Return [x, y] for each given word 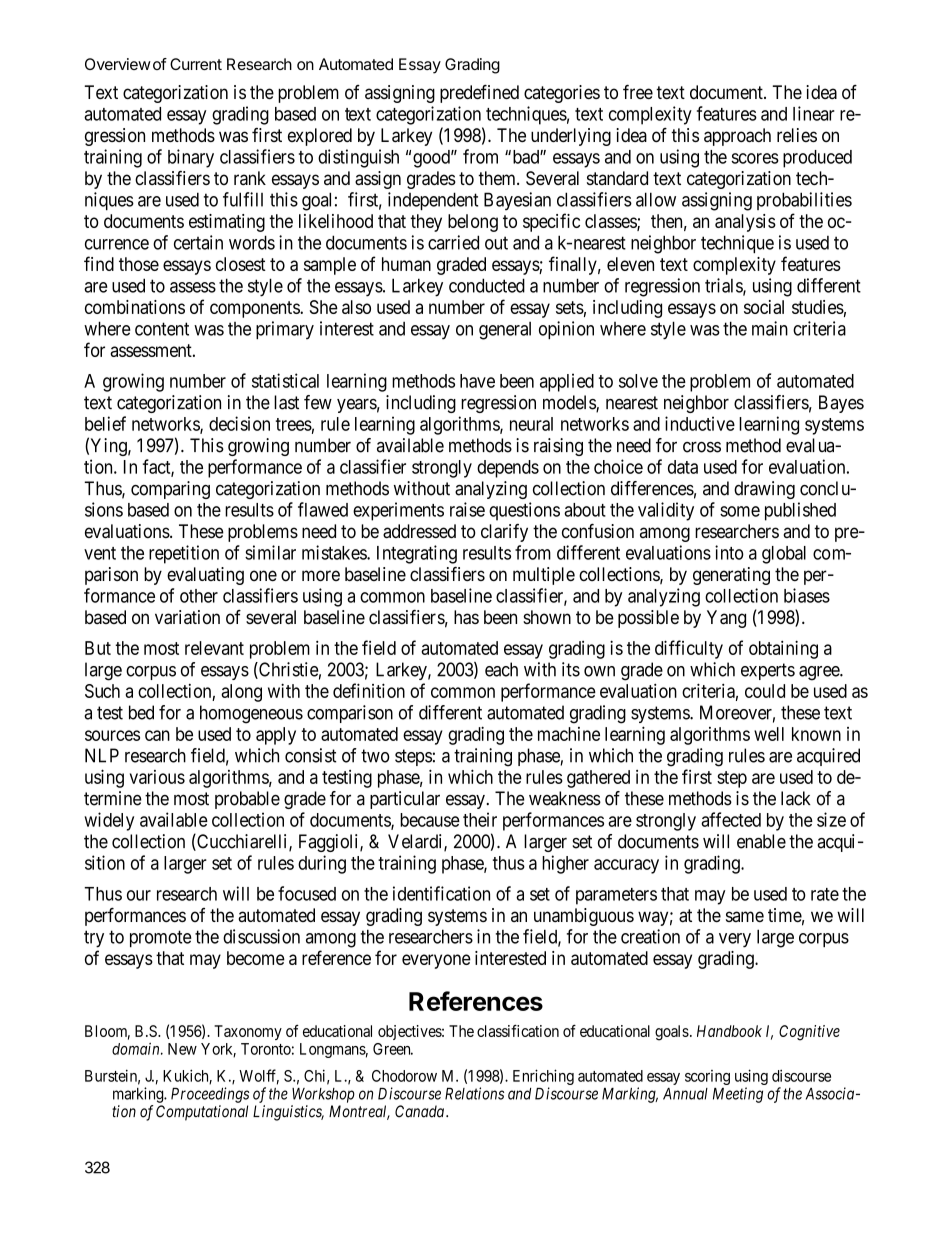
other [199, 596]
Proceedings [210, 1095]
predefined [479, 94]
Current [196, 64]
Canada [419, 1111]
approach [737, 137]
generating [731, 576]
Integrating [417, 554]
